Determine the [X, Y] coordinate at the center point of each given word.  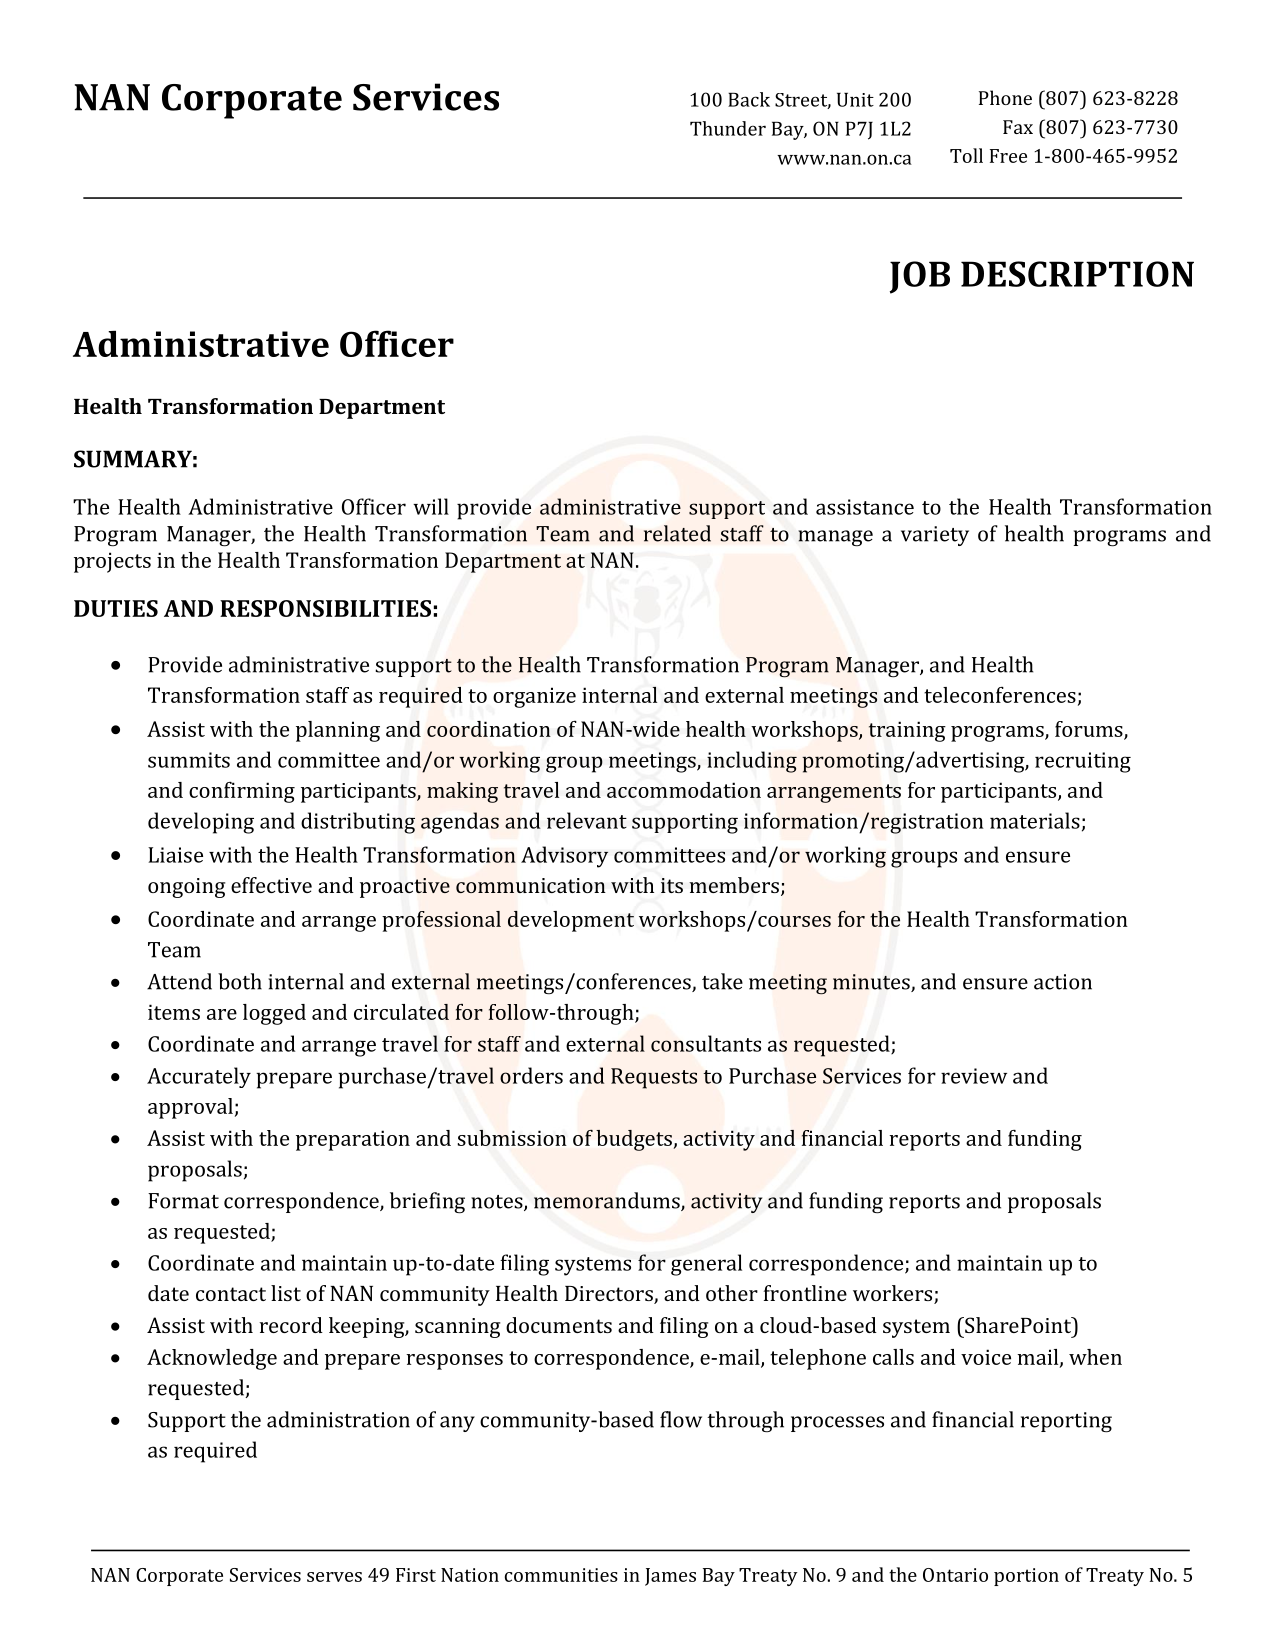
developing [201, 823]
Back [749, 99]
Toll [966, 155]
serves [334, 1577]
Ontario [955, 1575]
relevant [587, 820]
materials [1035, 820]
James [670, 1577]
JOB [920, 277]
